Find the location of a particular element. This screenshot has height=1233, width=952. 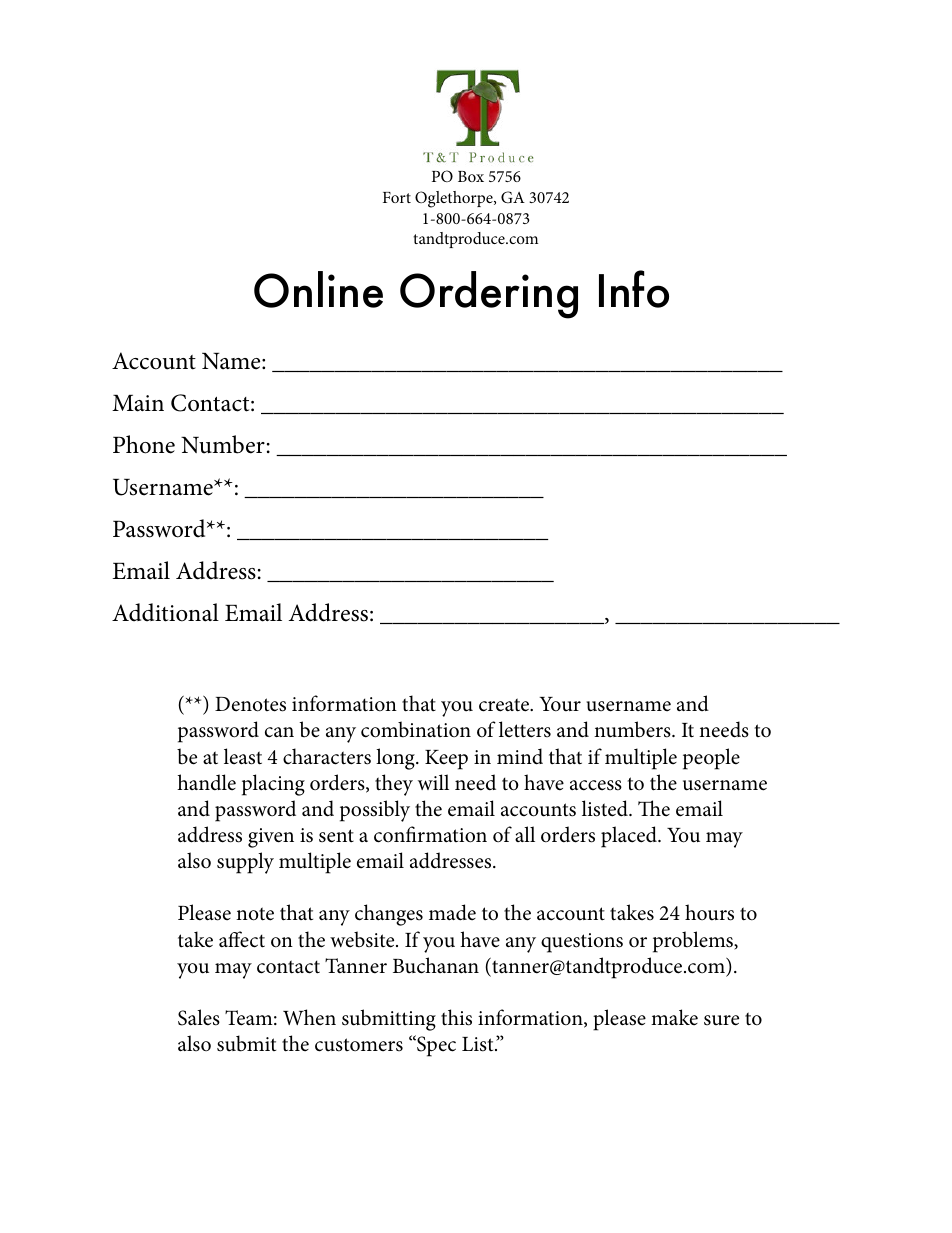

make is located at coordinates (674, 1017).
